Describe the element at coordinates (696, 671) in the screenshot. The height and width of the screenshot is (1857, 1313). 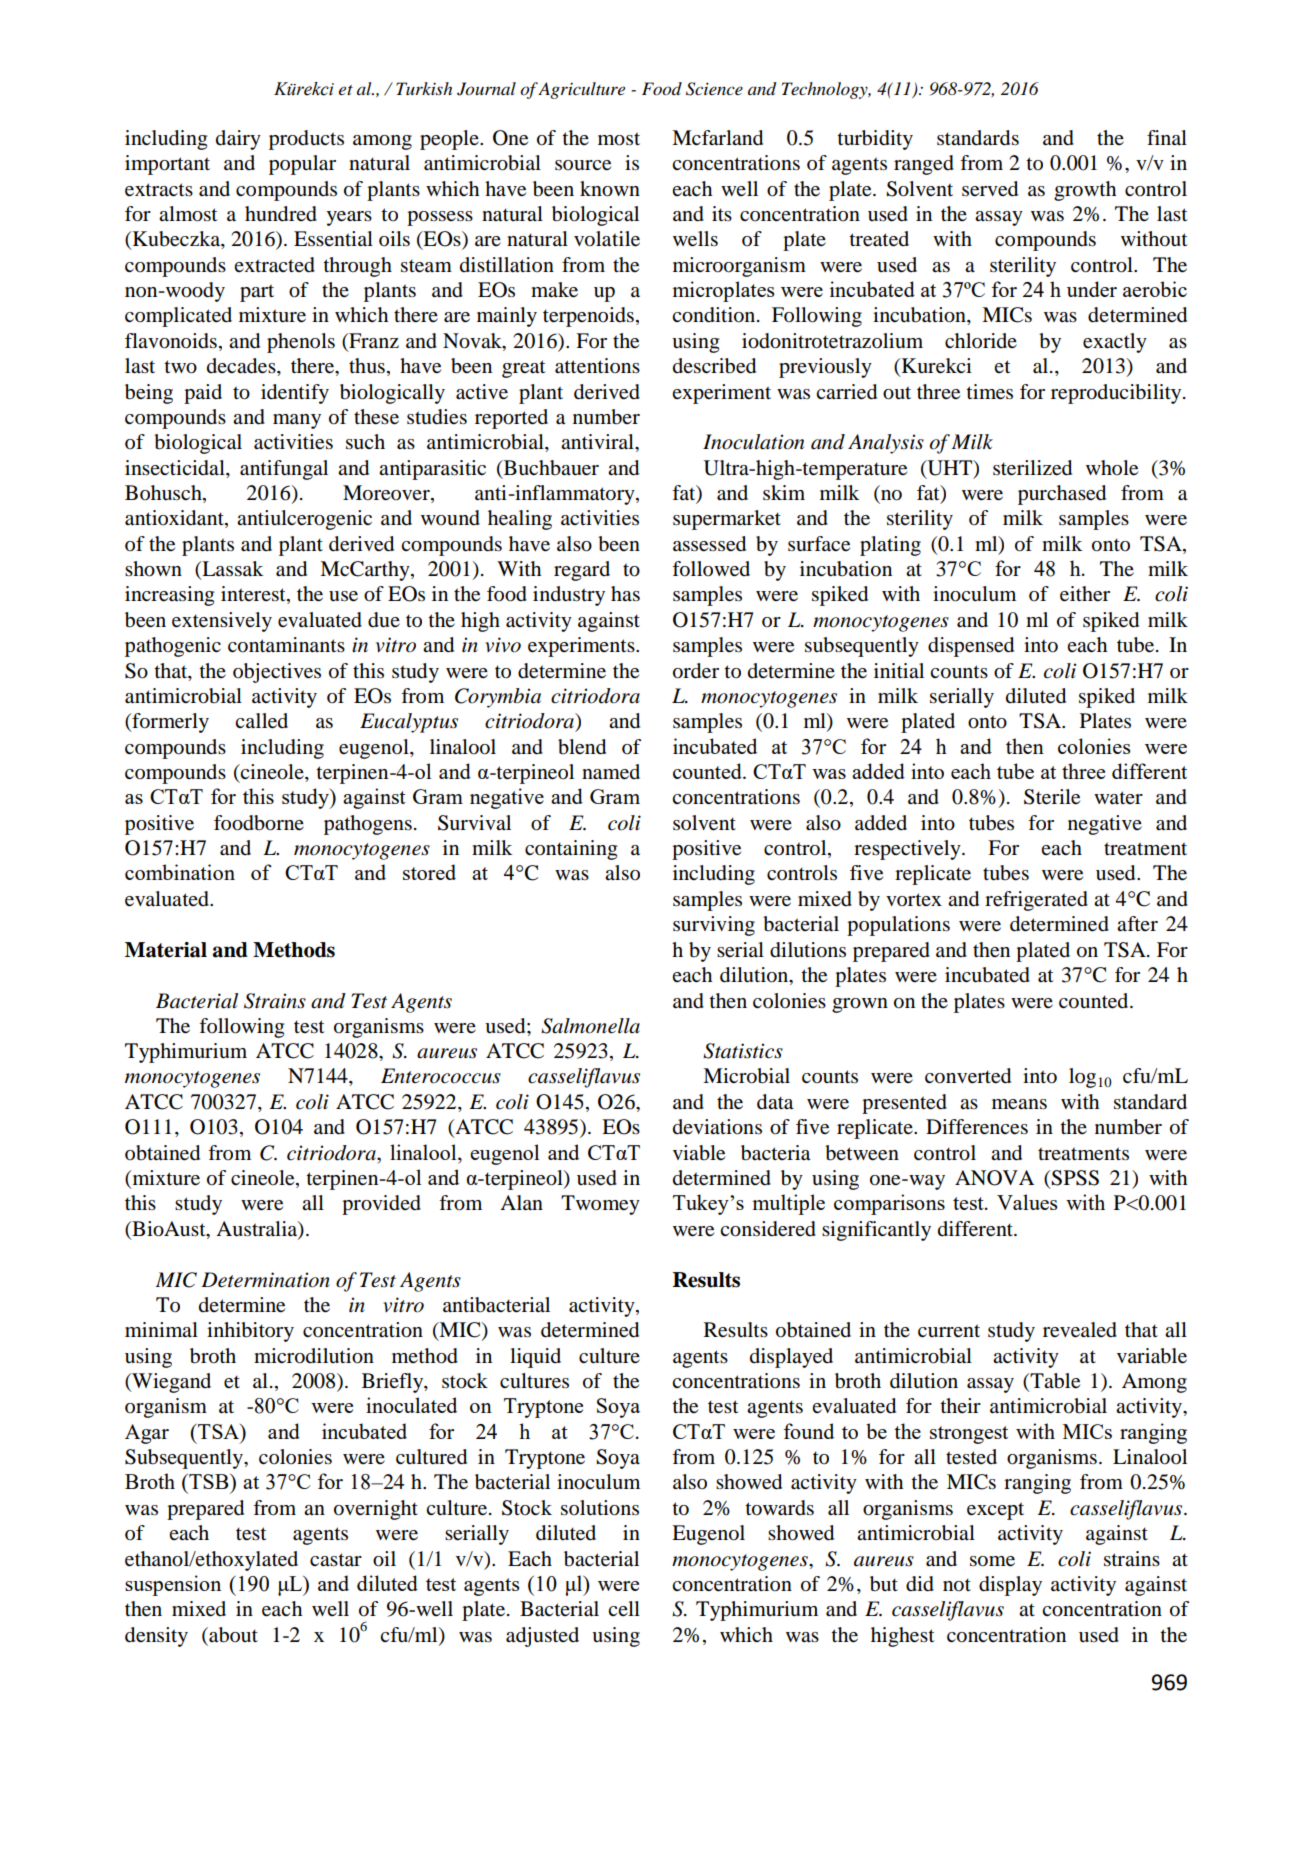
I see `order` at that location.
